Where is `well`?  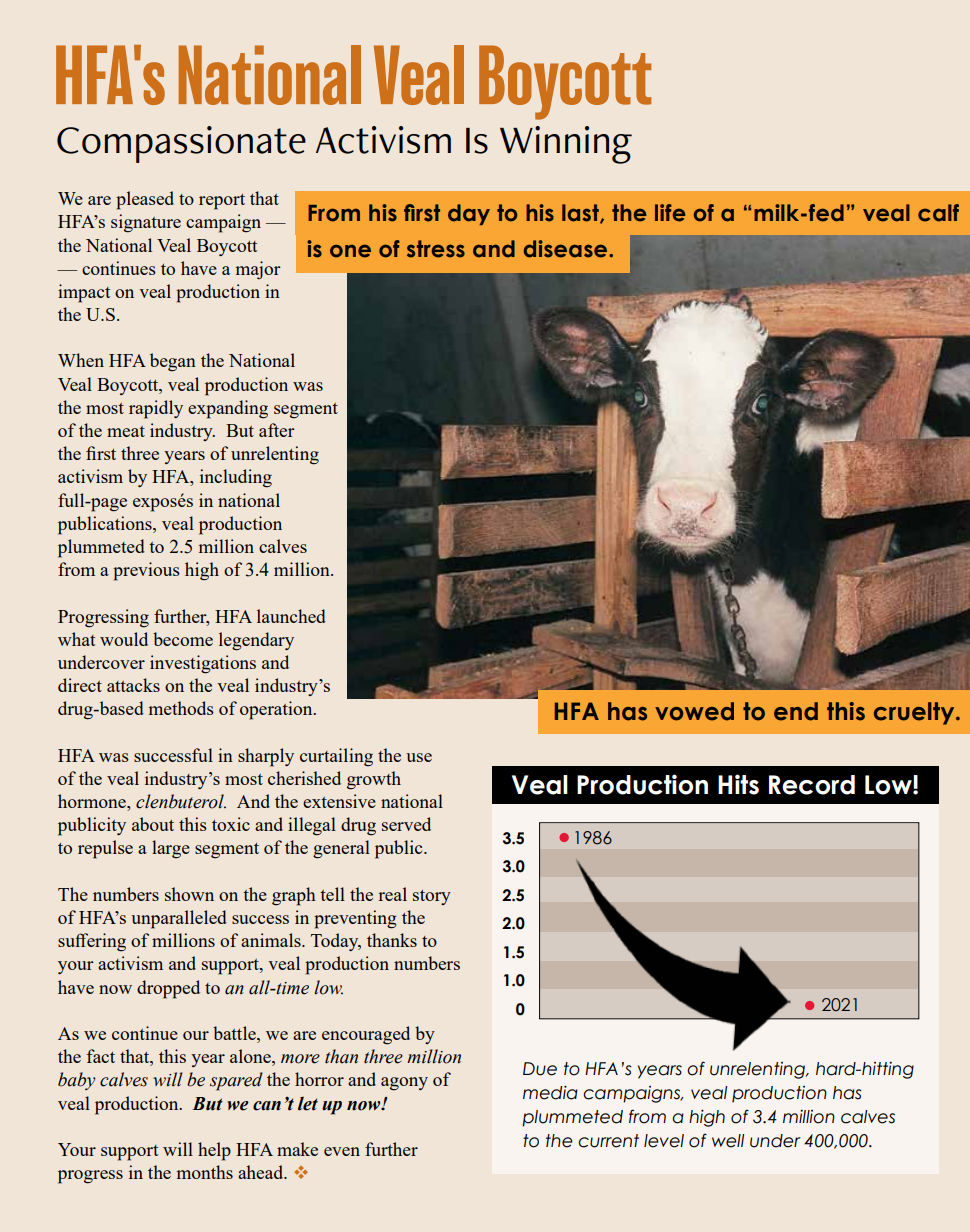 well is located at coordinates (728, 1141).
